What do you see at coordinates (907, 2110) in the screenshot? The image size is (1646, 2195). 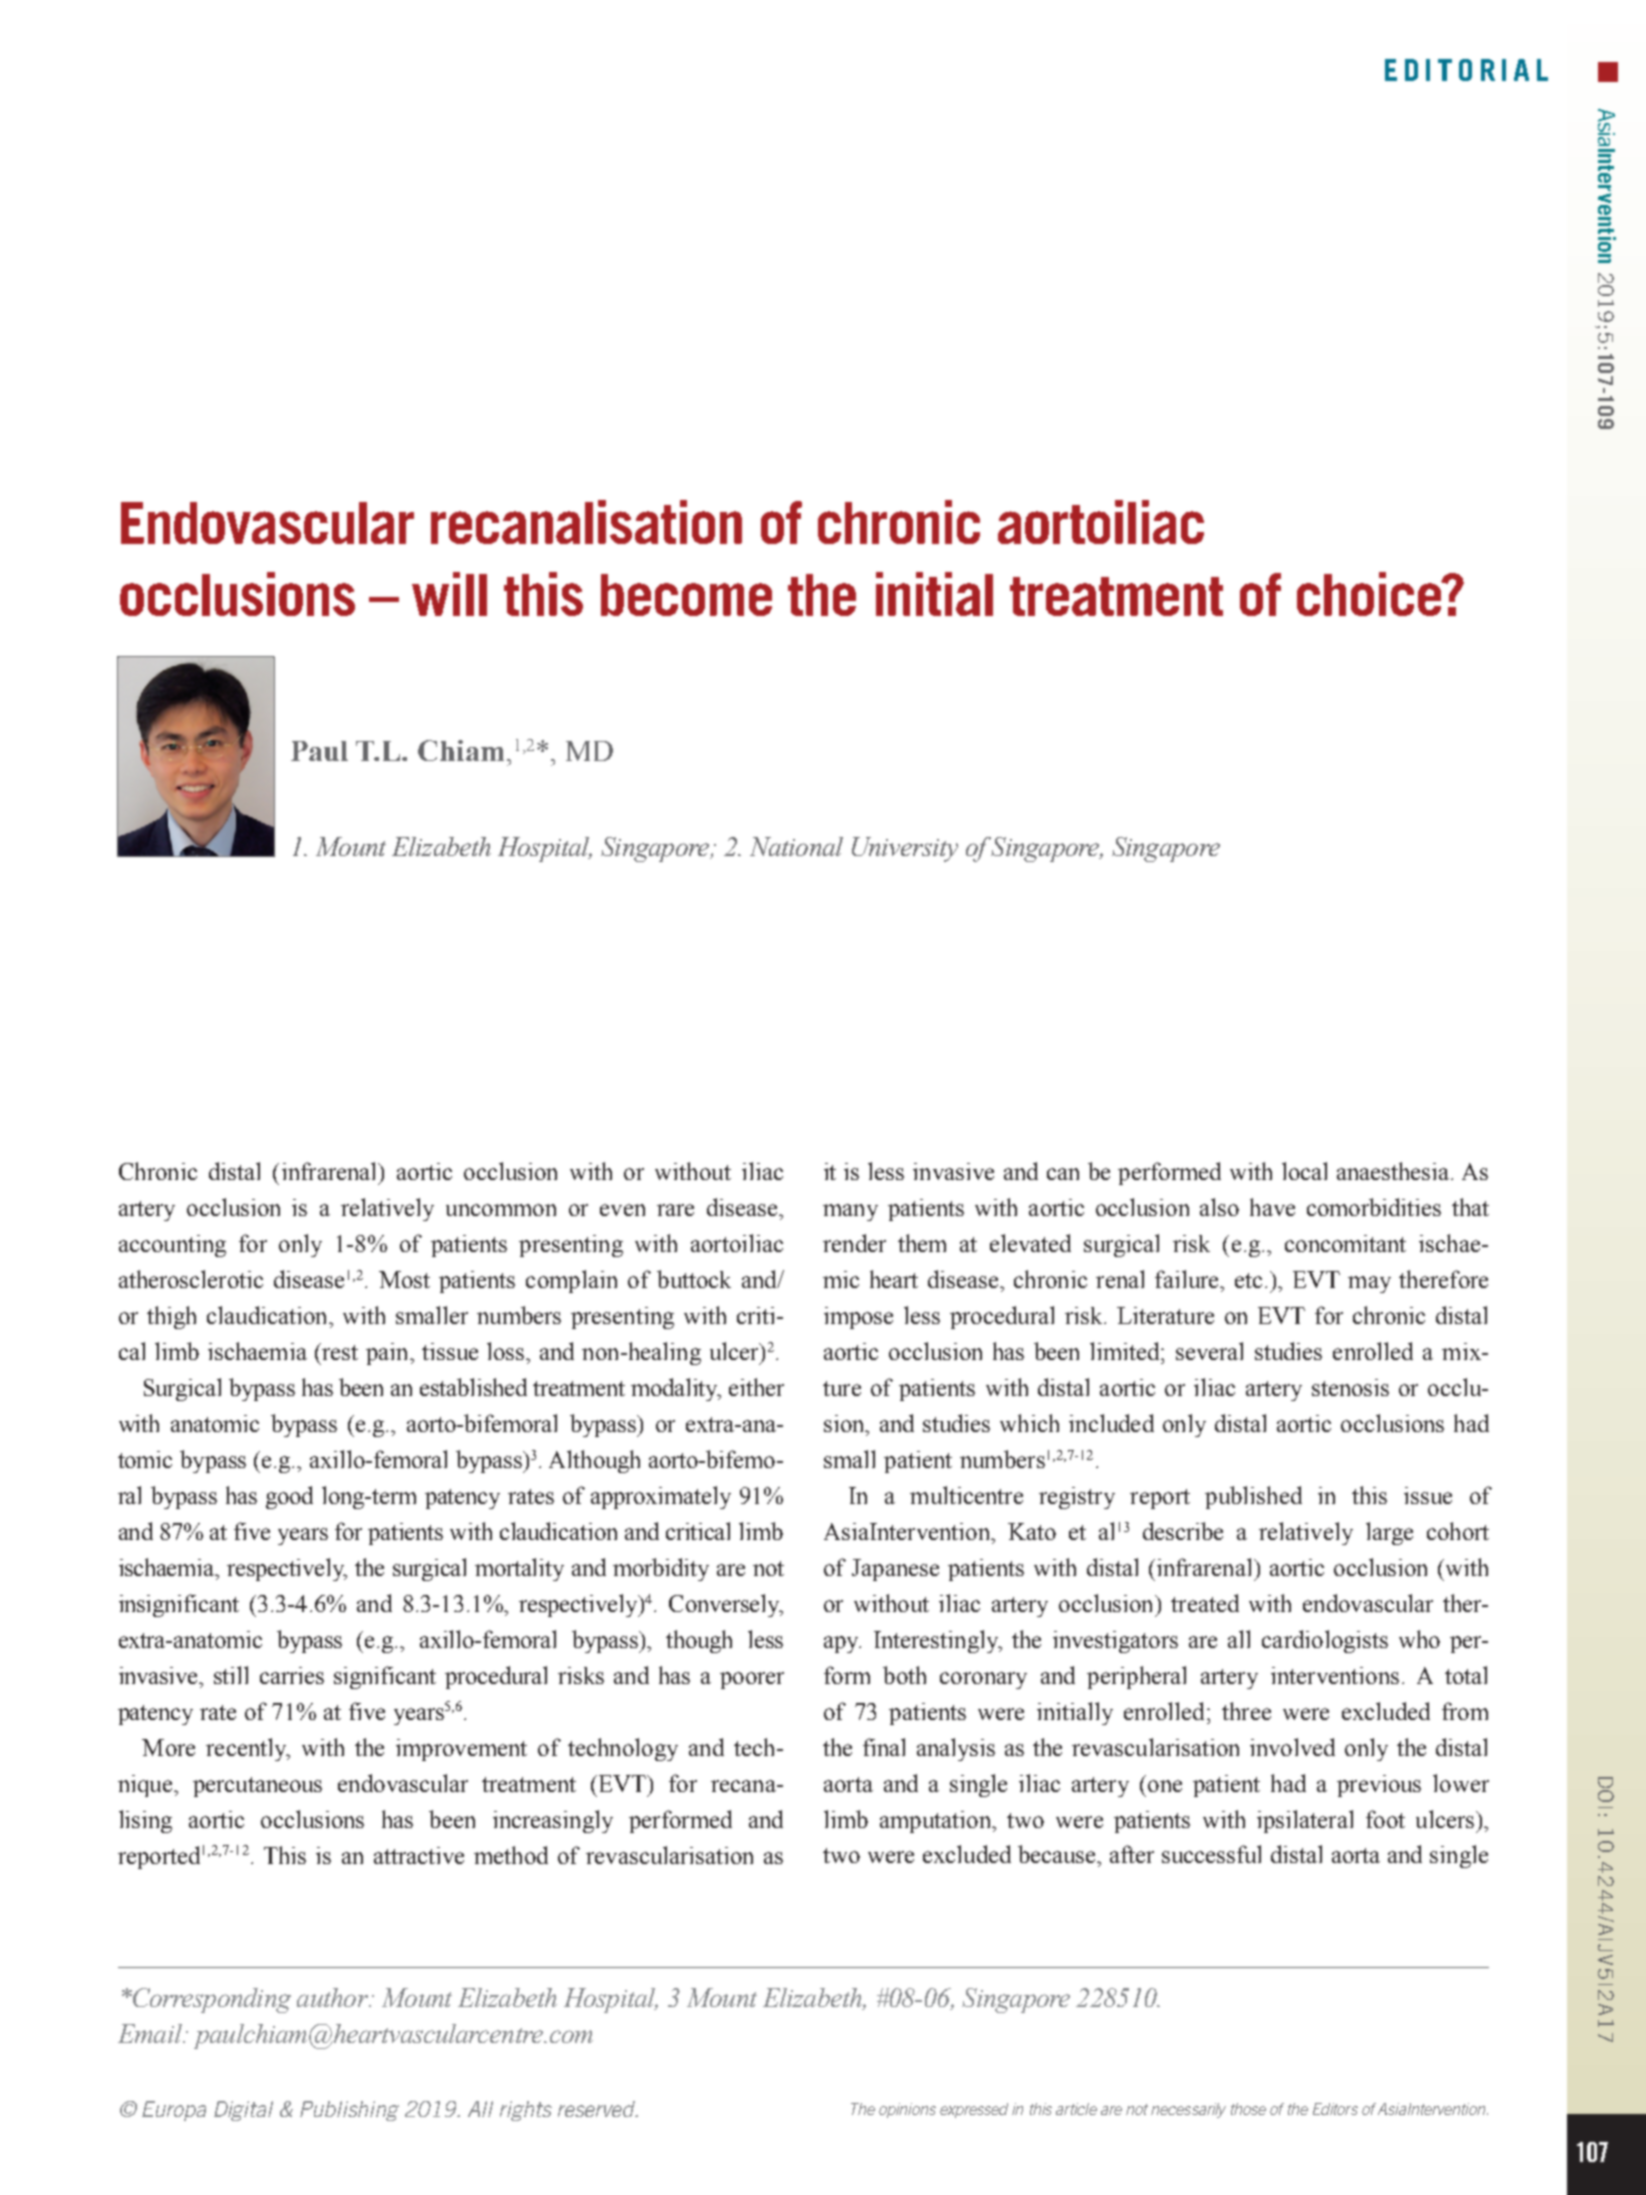 I see `opinions` at bounding box center [907, 2110].
